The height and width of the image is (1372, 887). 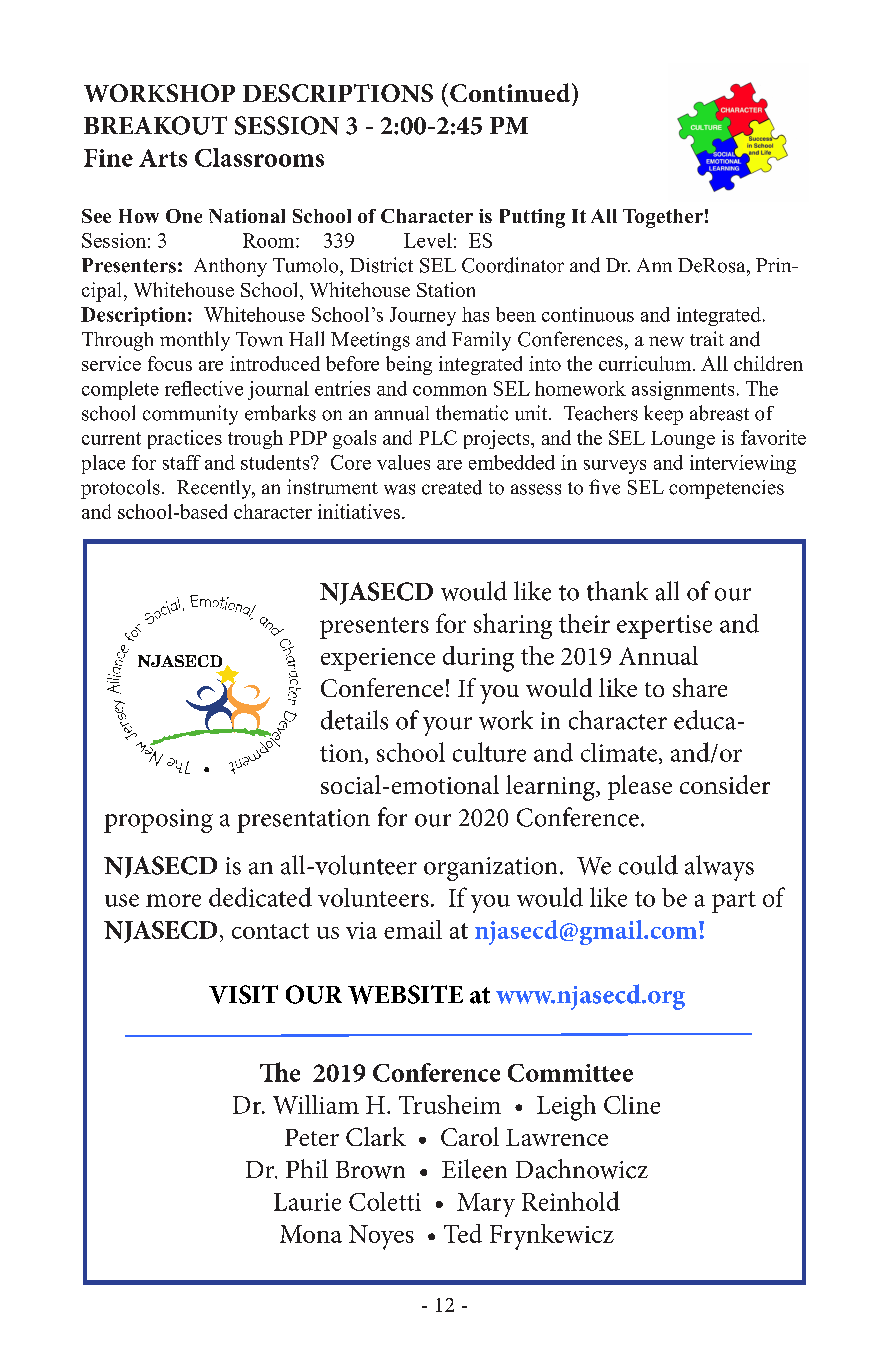 I want to click on Together, so click(x=663, y=218).
